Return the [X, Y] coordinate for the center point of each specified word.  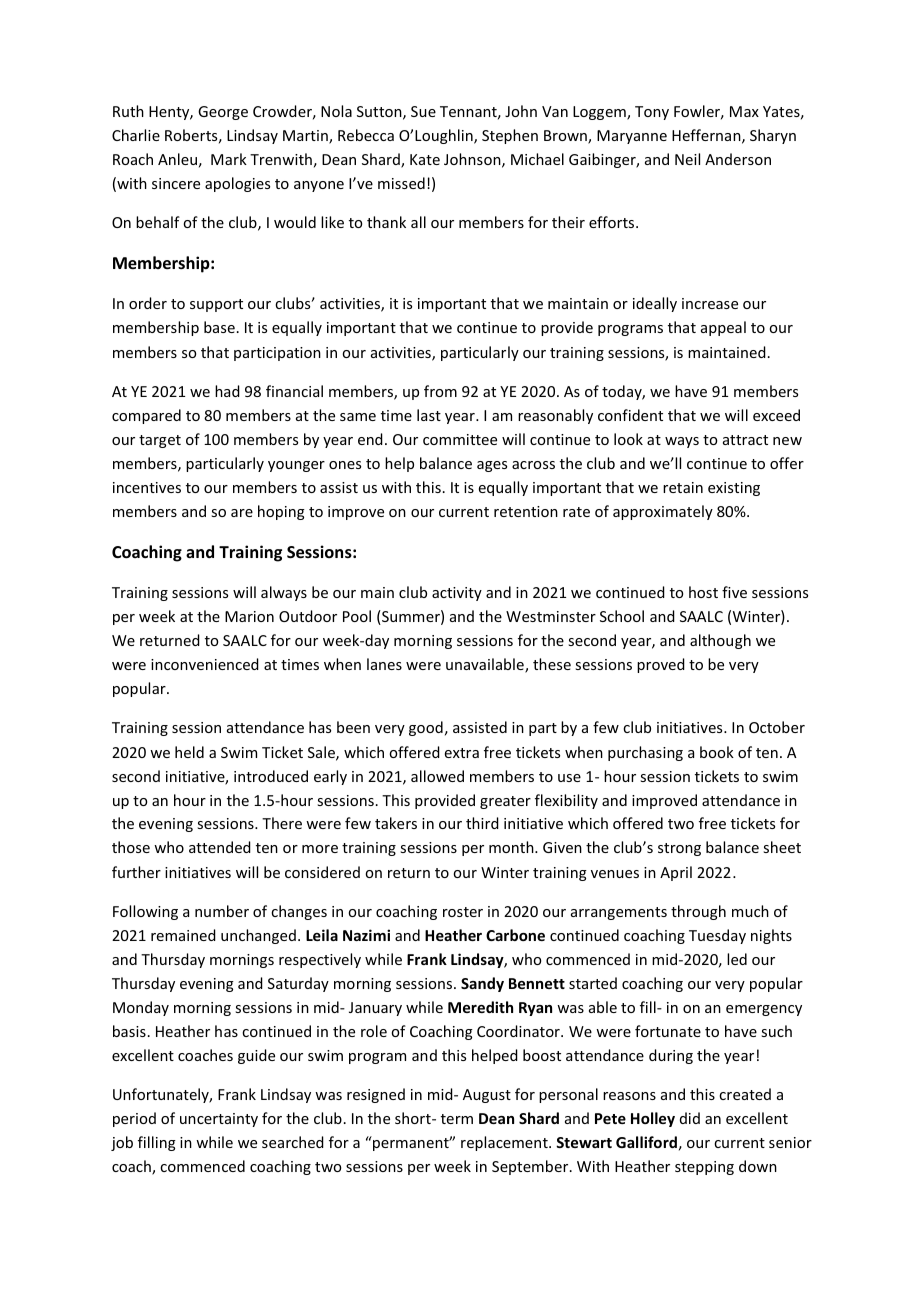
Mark [229, 159]
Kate [425, 159]
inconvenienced [205, 664]
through [698, 912]
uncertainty [219, 1120]
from [440, 391]
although [720, 641]
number [222, 911]
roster [463, 912]
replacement [505, 1143]
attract [745, 440]
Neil [687, 159]
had [227, 391]
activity [457, 594]
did [690, 1118]
